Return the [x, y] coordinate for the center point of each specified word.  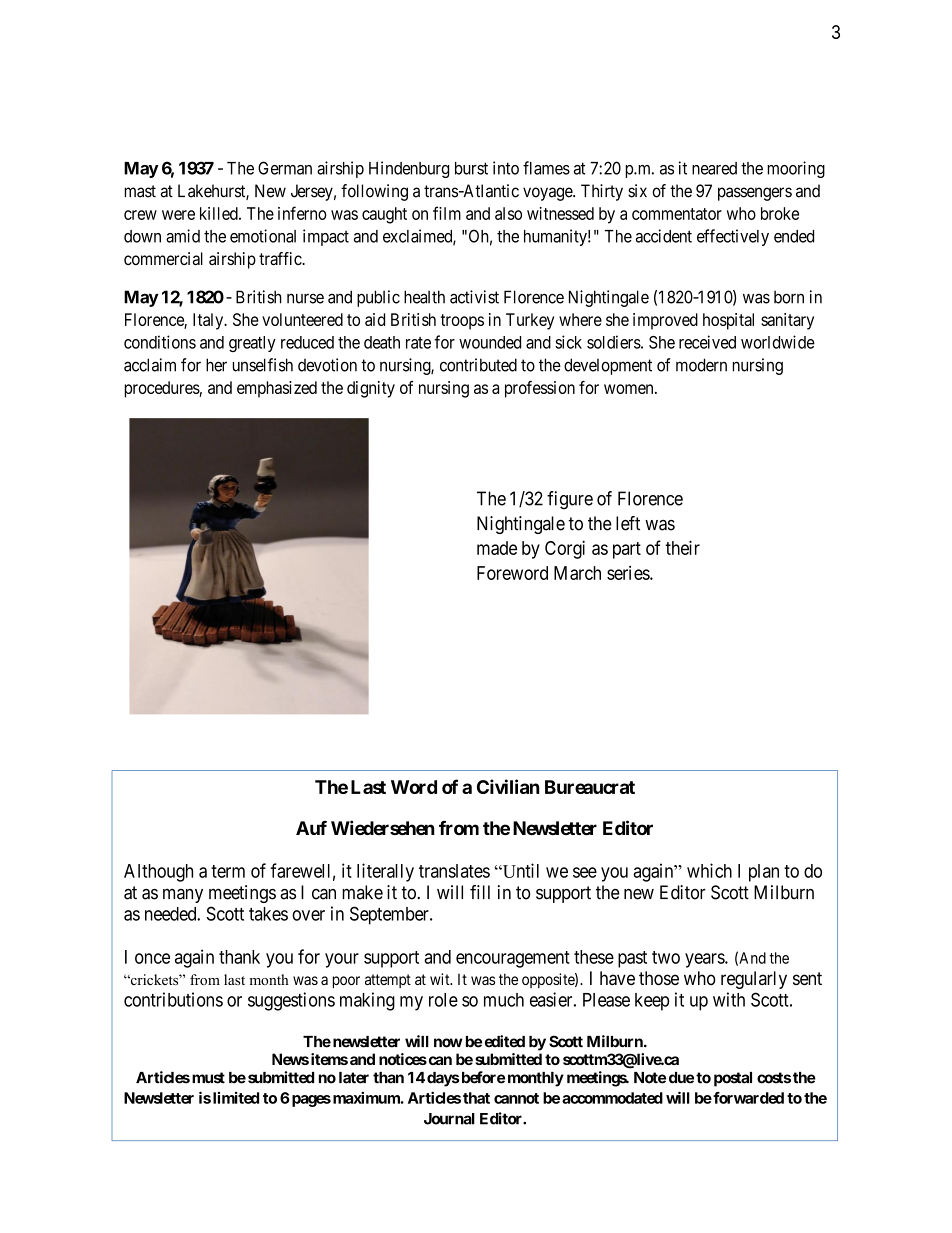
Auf [311, 828]
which [709, 870]
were [178, 215]
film [447, 213]
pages [310, 1101]
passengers [755, 194]
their [682, 547]
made [497, 548]
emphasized [277, 389]
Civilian [508, 786]
